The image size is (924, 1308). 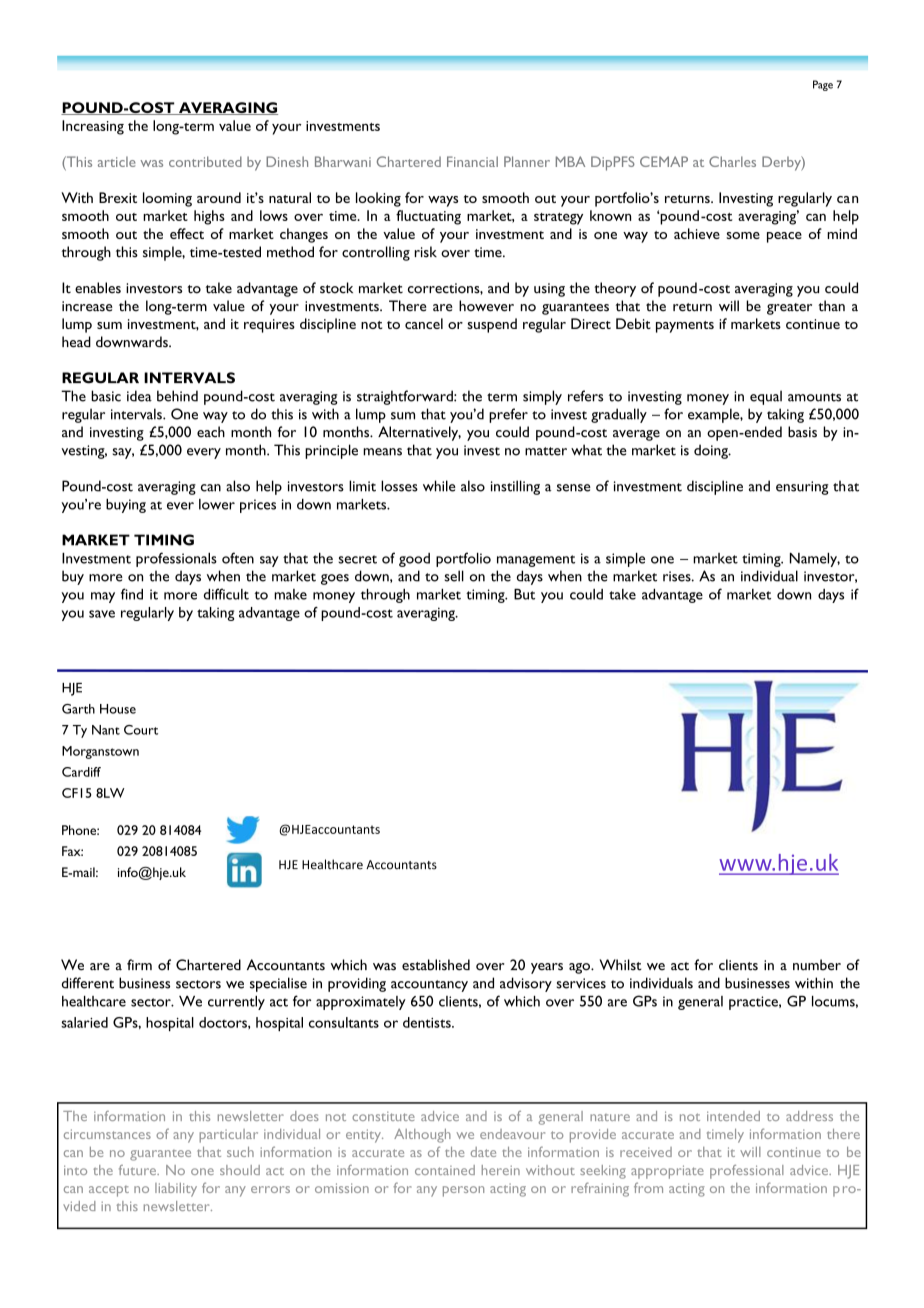 I want to click on find, so click(x=132, y=594).
